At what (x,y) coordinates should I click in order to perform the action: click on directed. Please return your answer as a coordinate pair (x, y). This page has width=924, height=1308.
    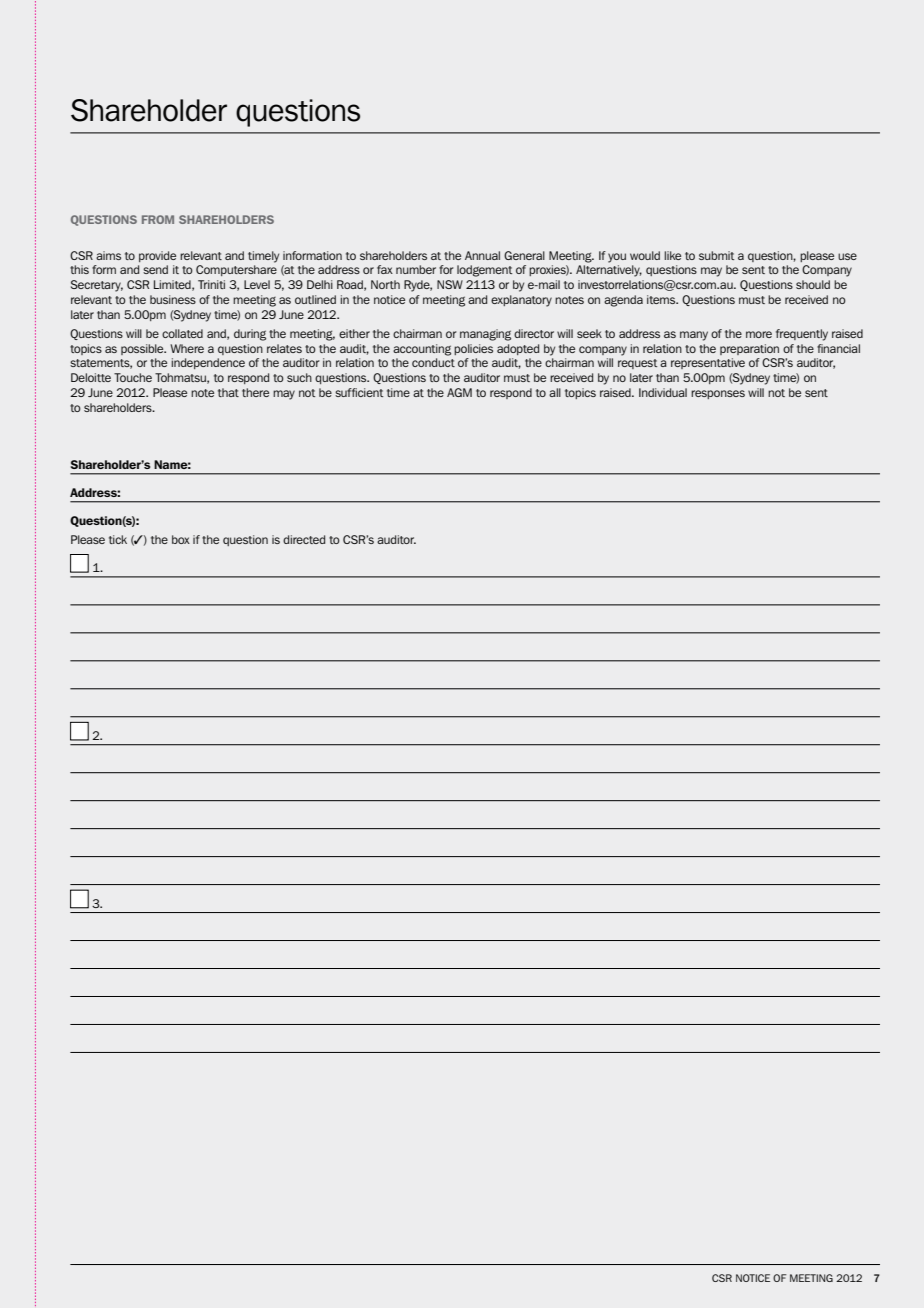
    Looking at the image, I should click on (304, 539).
